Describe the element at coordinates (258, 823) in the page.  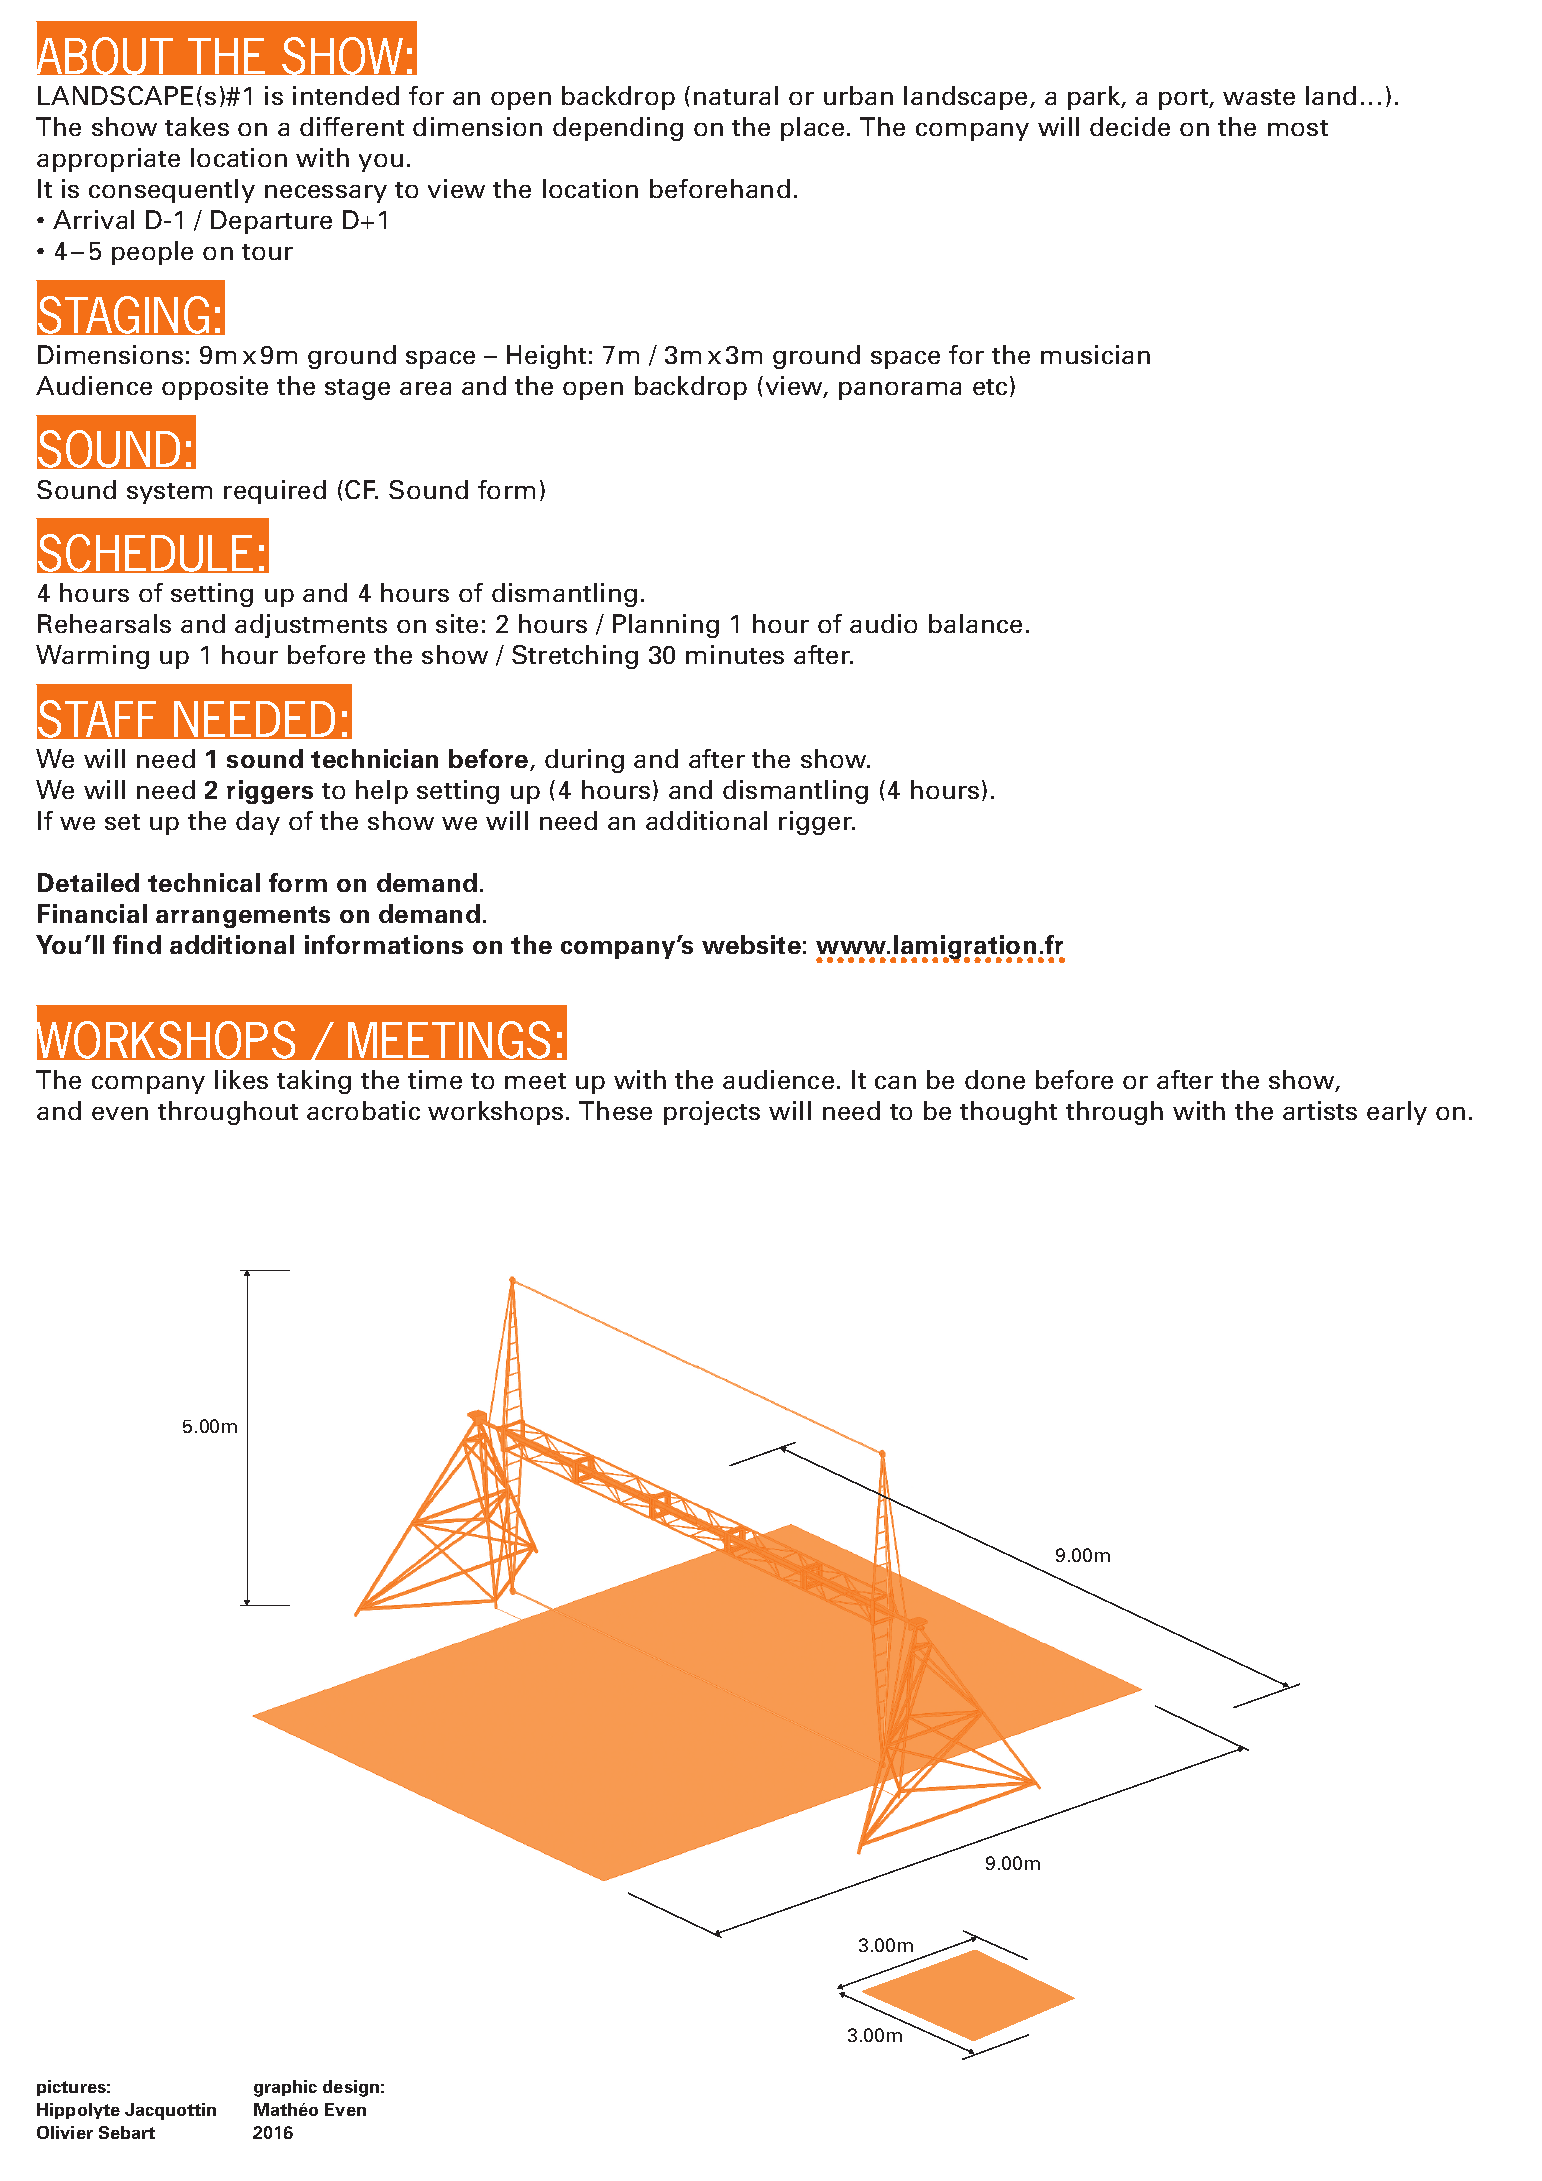
I see `day` at that location.
